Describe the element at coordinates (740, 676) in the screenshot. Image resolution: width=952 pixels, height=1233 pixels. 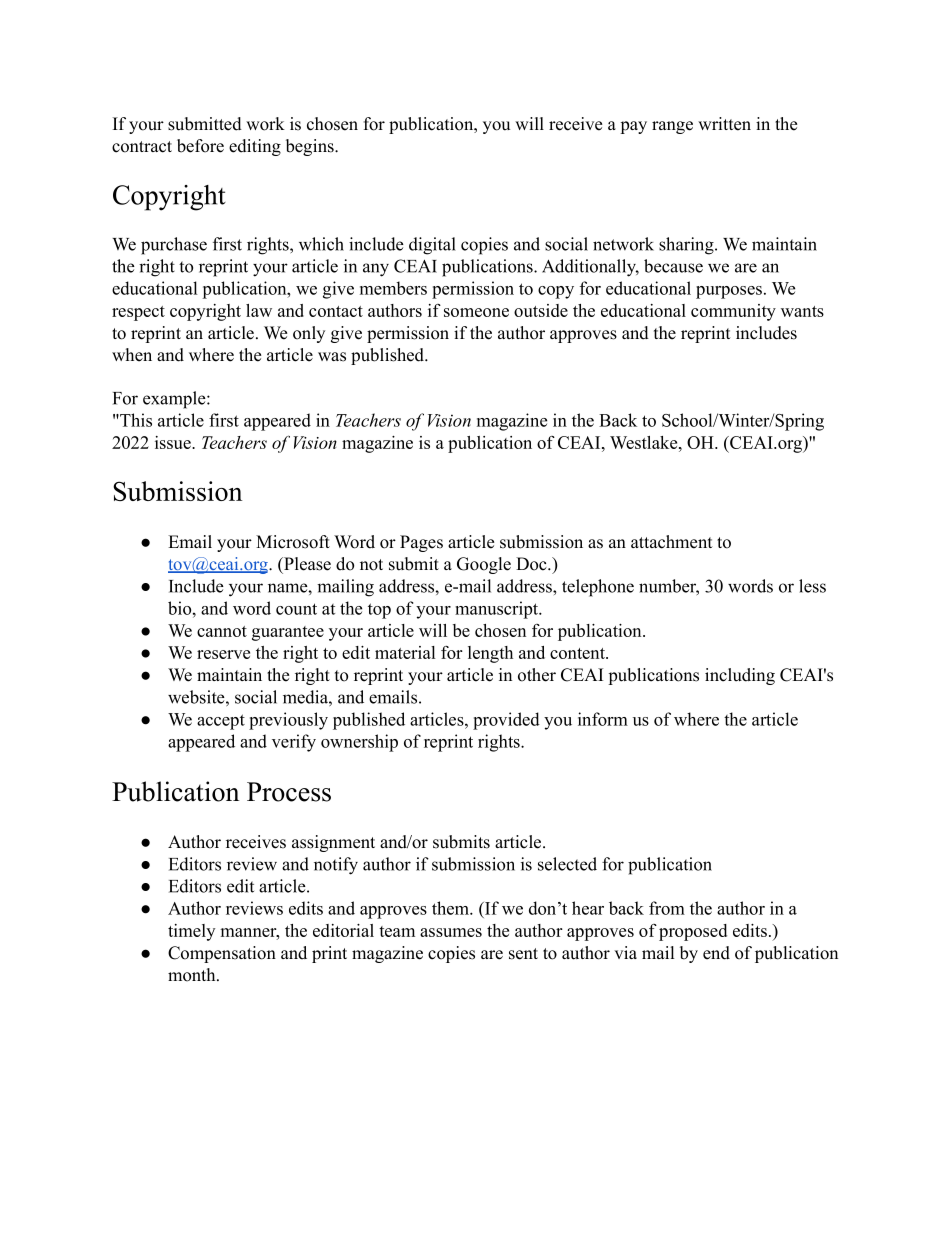
I see `including` at that location.
